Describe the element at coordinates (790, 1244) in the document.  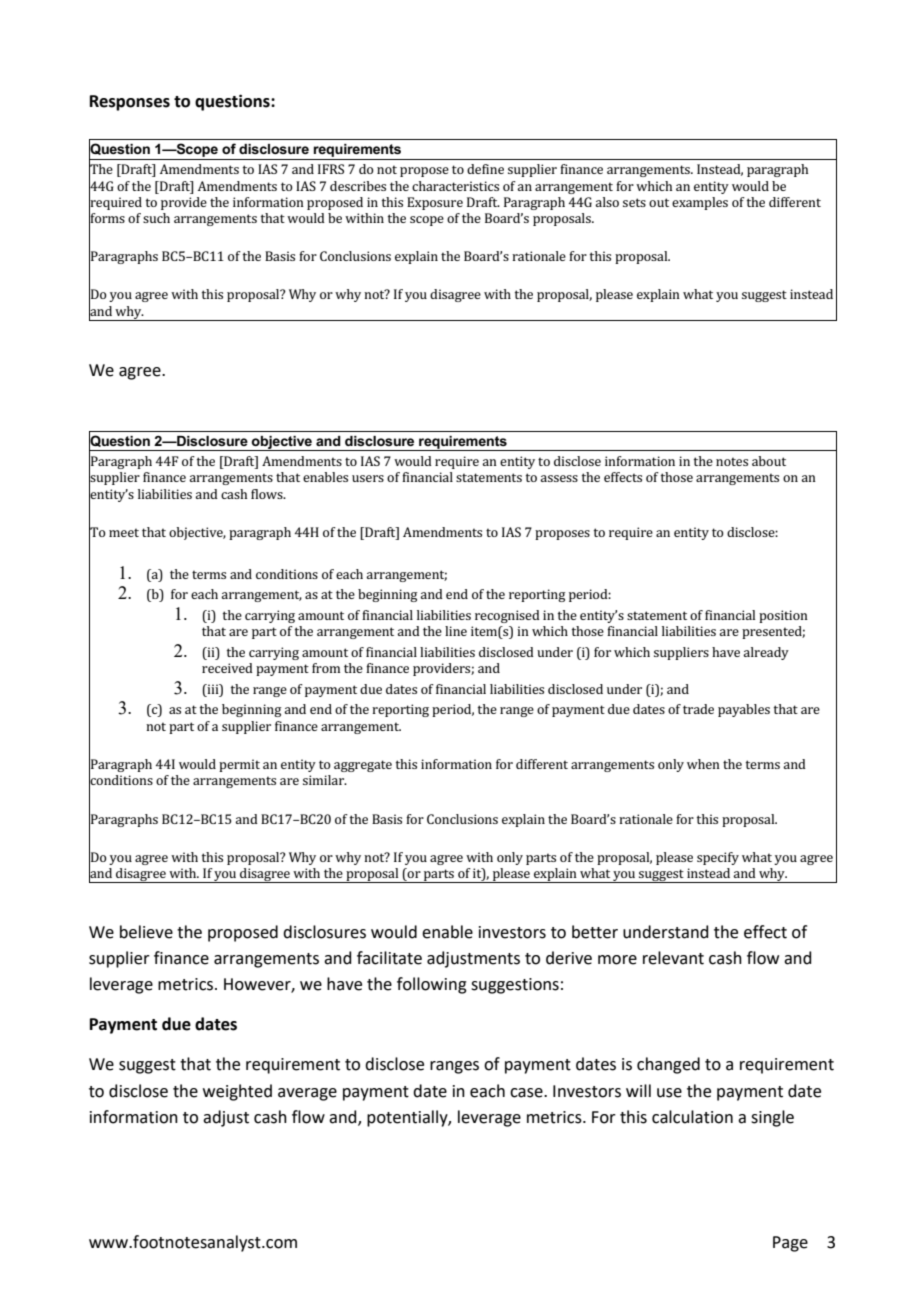
I see `Page` at that location.
